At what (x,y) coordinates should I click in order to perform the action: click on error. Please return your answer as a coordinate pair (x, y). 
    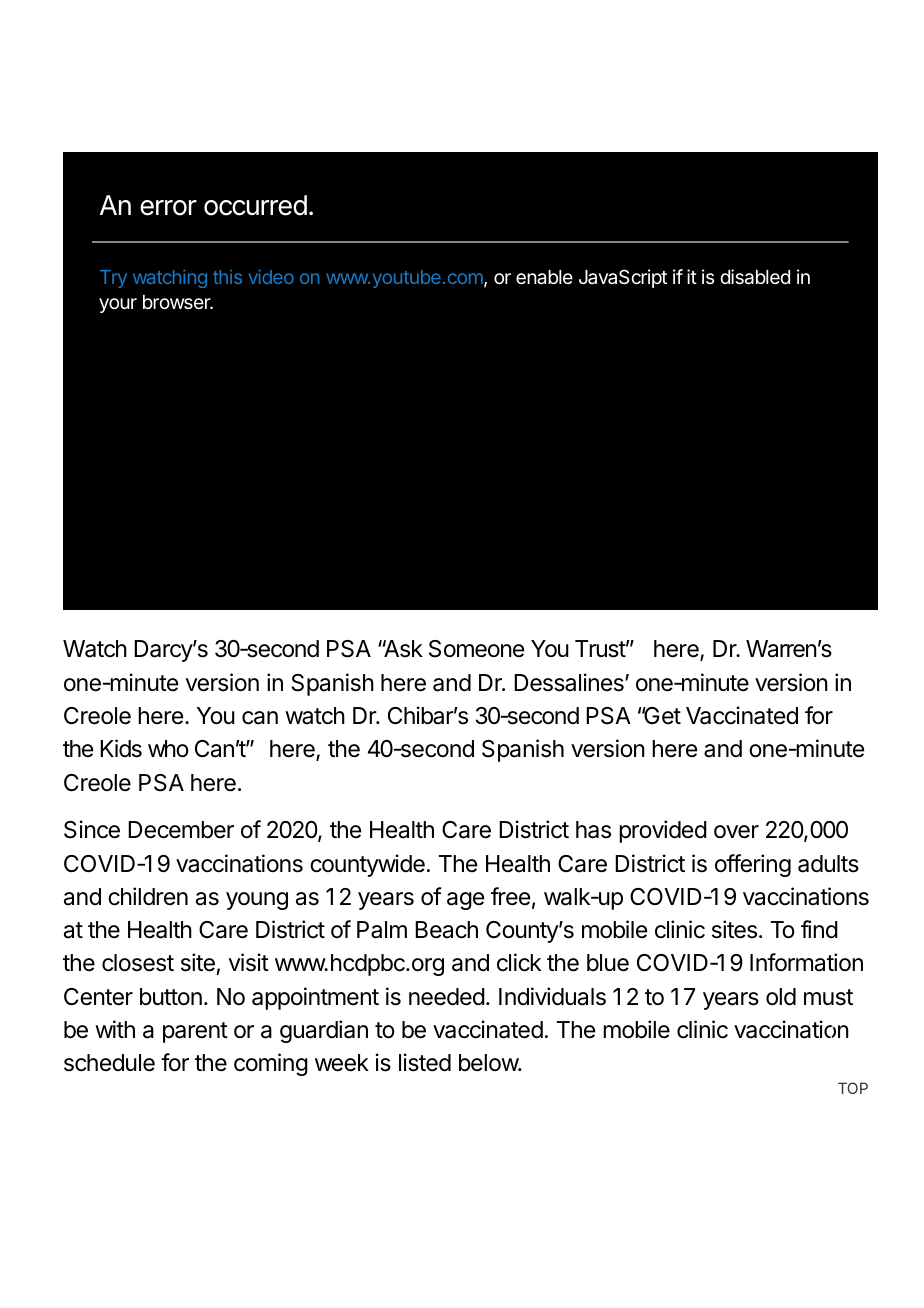
    Looking at the image, I should click on (168, 208).
